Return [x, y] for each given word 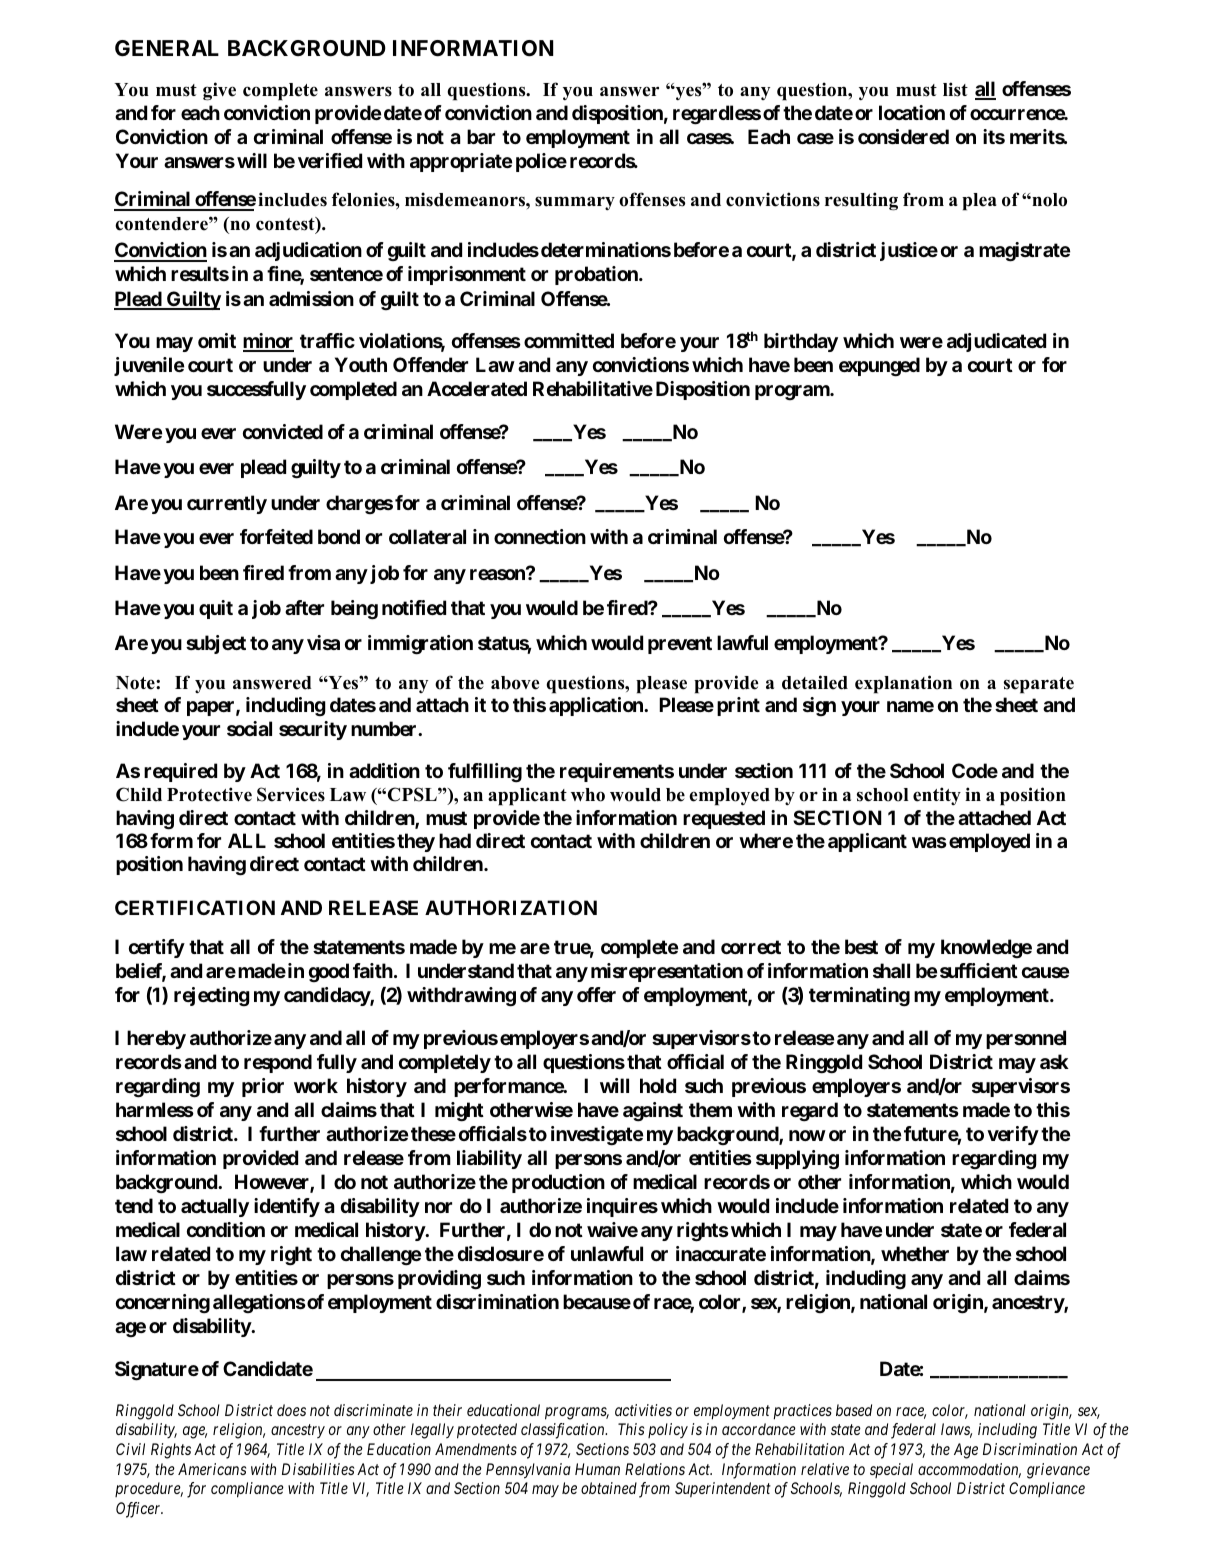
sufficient [979, 970]
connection [540, 536]
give [219, 91]
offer [596, 994]
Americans [212, 1469]
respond [278, 1063]
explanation [903, 684]
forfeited [276, 536]
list [955, 89]
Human [597, 1469]
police [541, 162]
